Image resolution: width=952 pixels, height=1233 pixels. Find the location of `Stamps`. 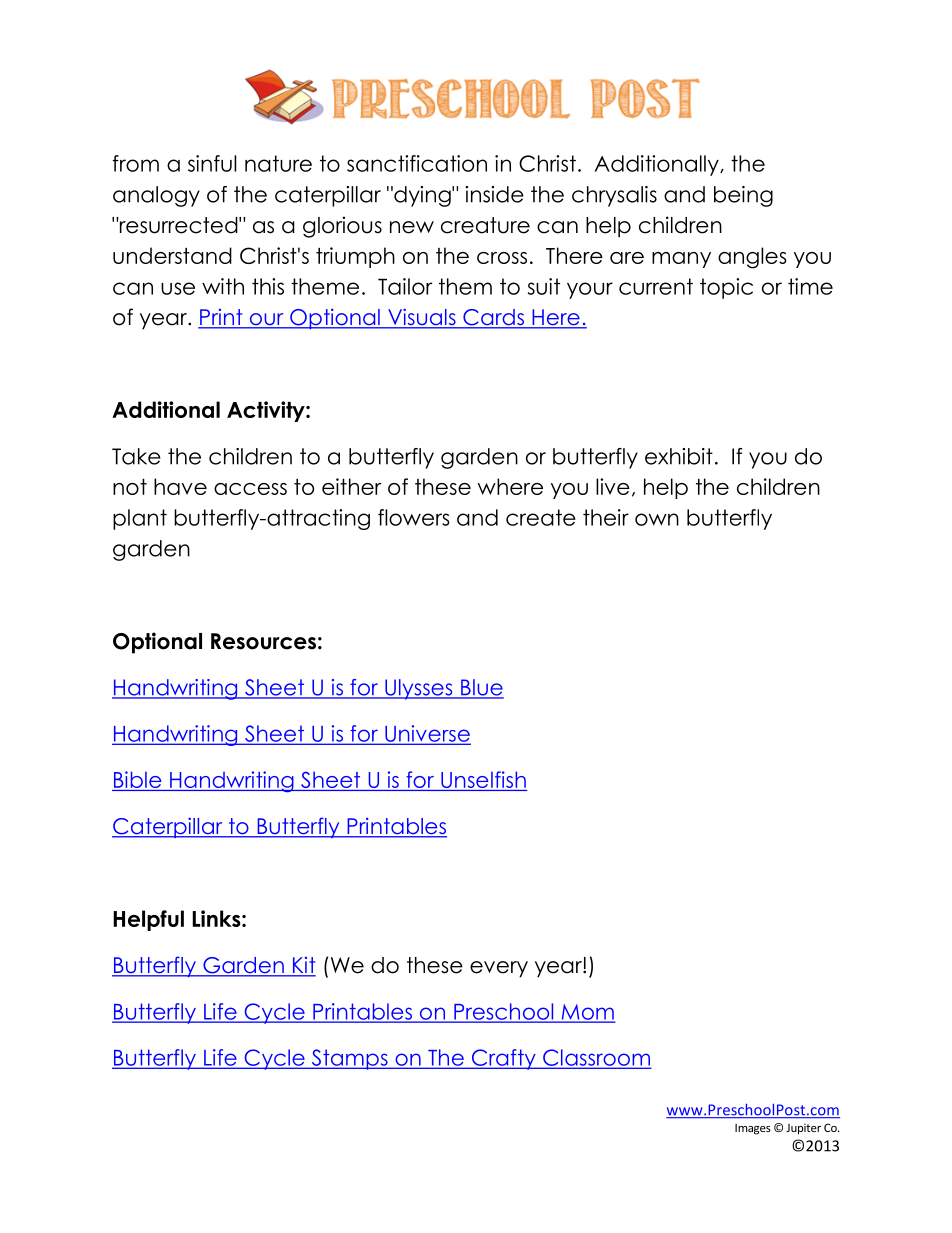

Stamps is located at coordinates (349, 1059).
